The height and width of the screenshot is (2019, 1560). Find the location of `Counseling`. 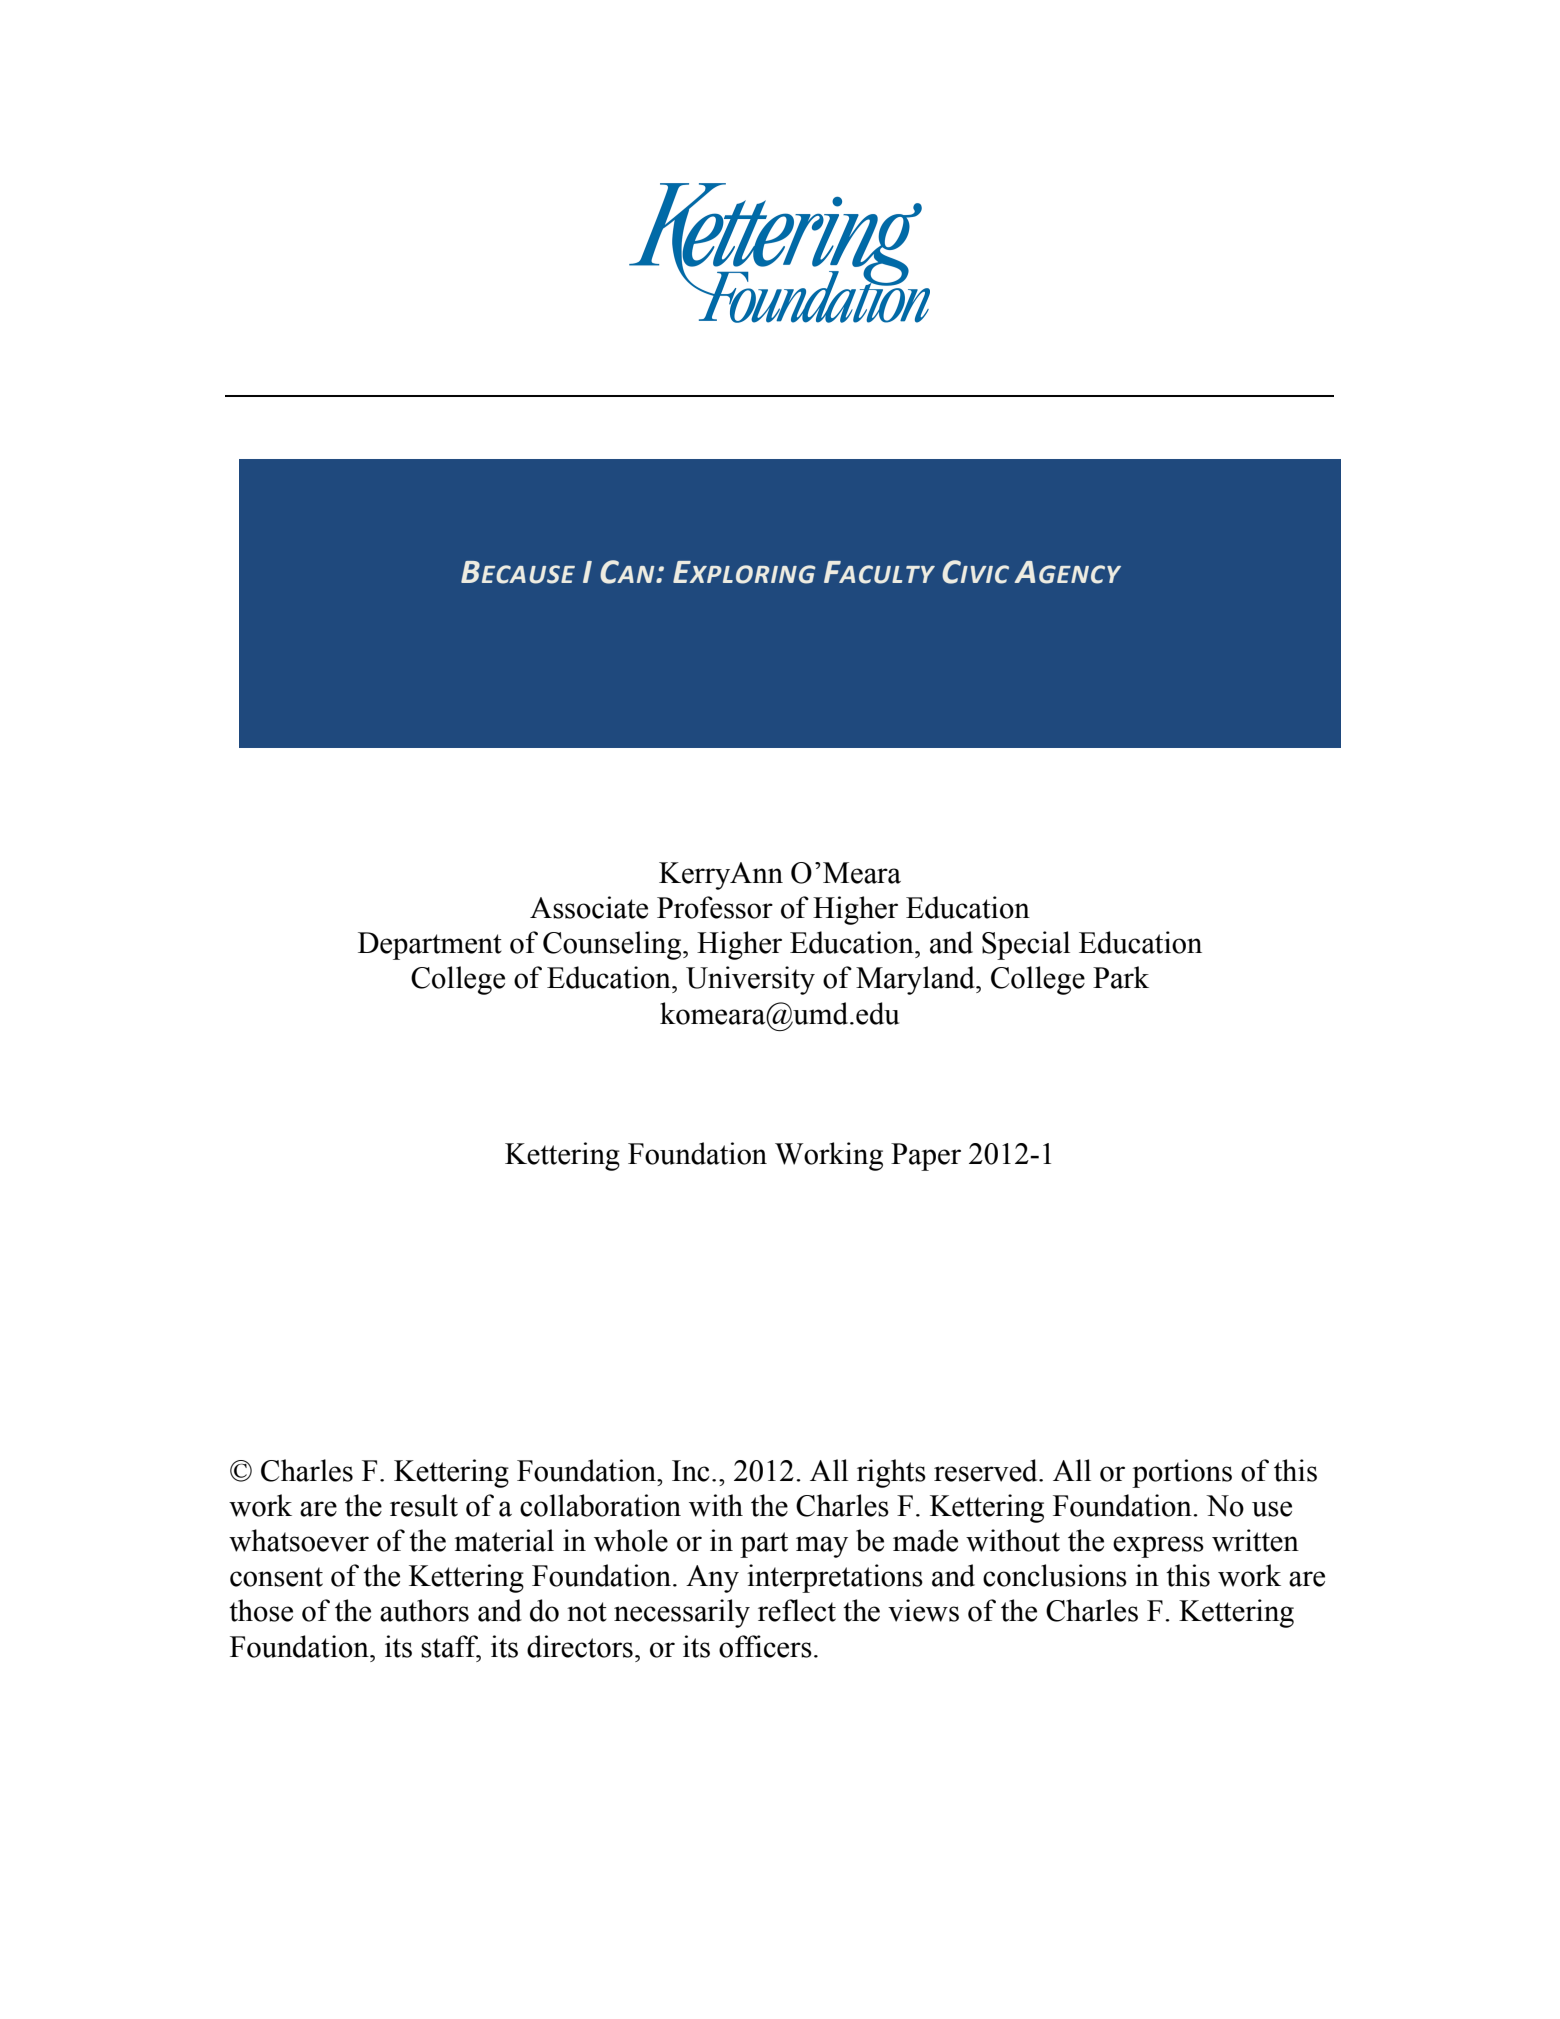

Counseling is located at coordinates (613, 945).
